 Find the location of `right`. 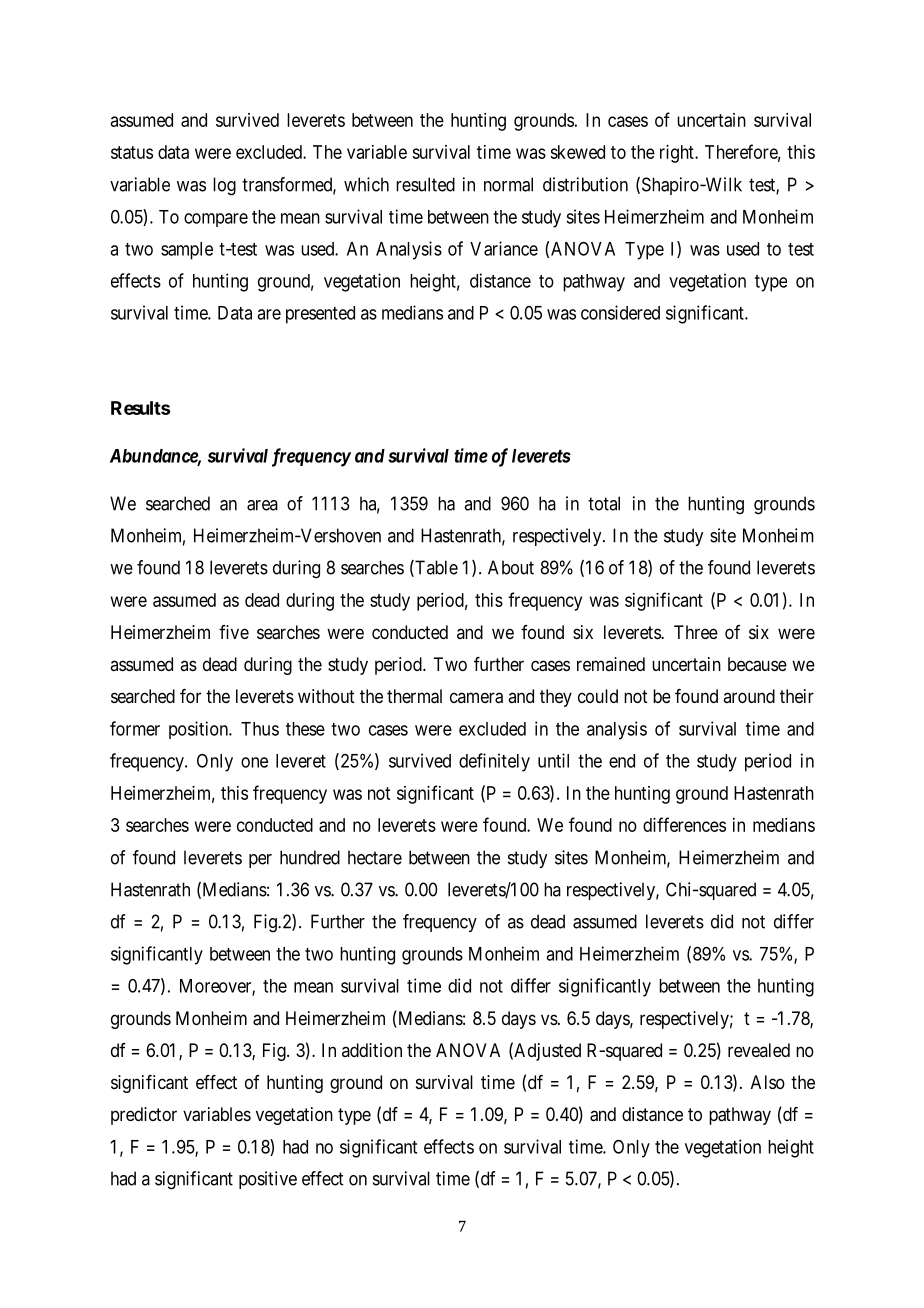

right is located at coordinates (678, 154).
